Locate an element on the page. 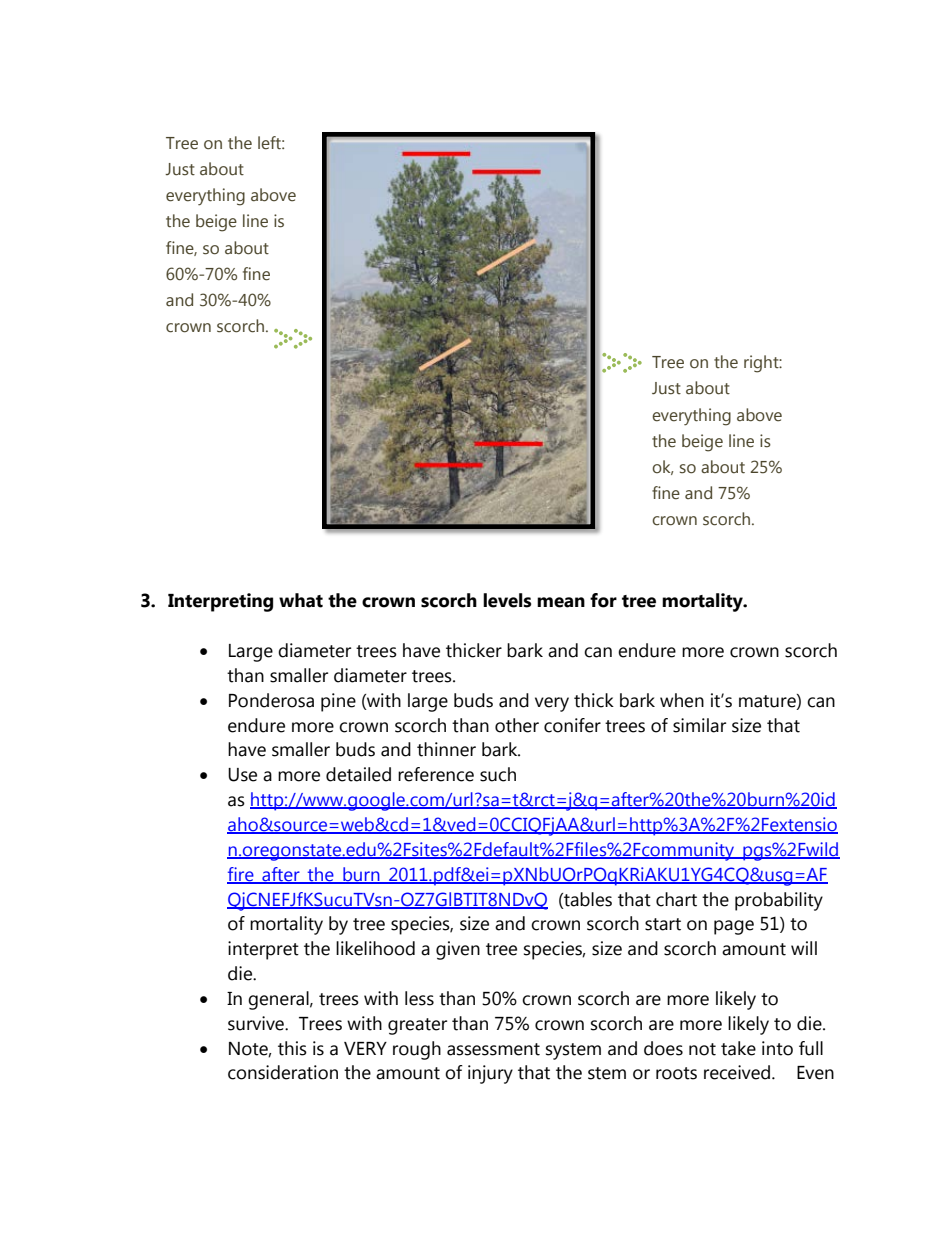  this is located at coordinates (292, 1048).
